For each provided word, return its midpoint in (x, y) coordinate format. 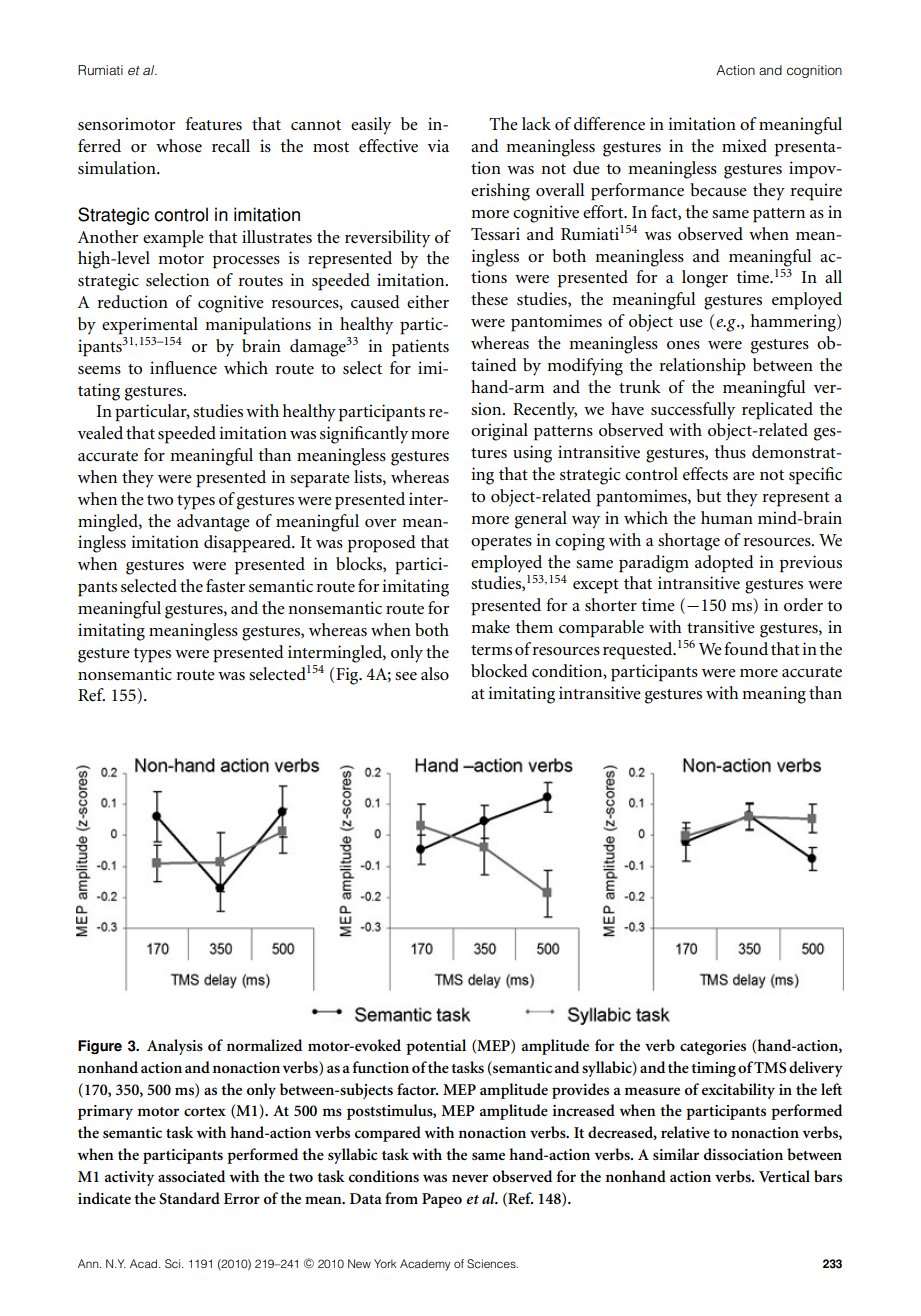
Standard (189, 1198)
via (438, 145)
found (746, 648)
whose (179, 146)
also (435, 674)
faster (225, 586)
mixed (744, 145)
